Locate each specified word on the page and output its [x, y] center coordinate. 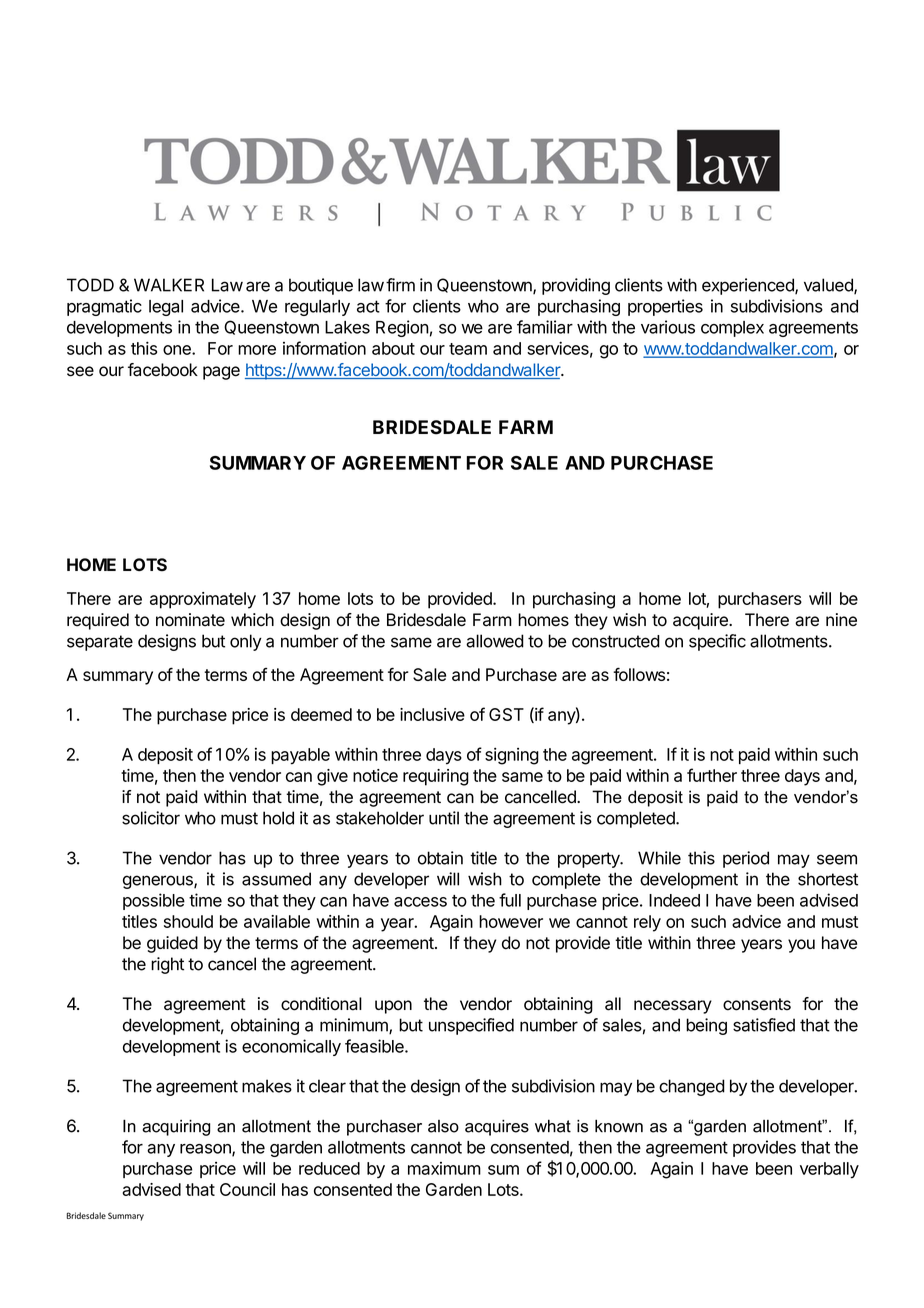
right [167, 965]
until [444, 818]
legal [166, 308]
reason [206, 1150]
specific [717, 642]
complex [732, 329]
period [746, 859]
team [468, 349]
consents [757, 1004]
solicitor [151, 818]
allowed [495, 641]
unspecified [471, 1026]
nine [841, 620]
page [221, 373]
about [393, 348]
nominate [190, 620]
